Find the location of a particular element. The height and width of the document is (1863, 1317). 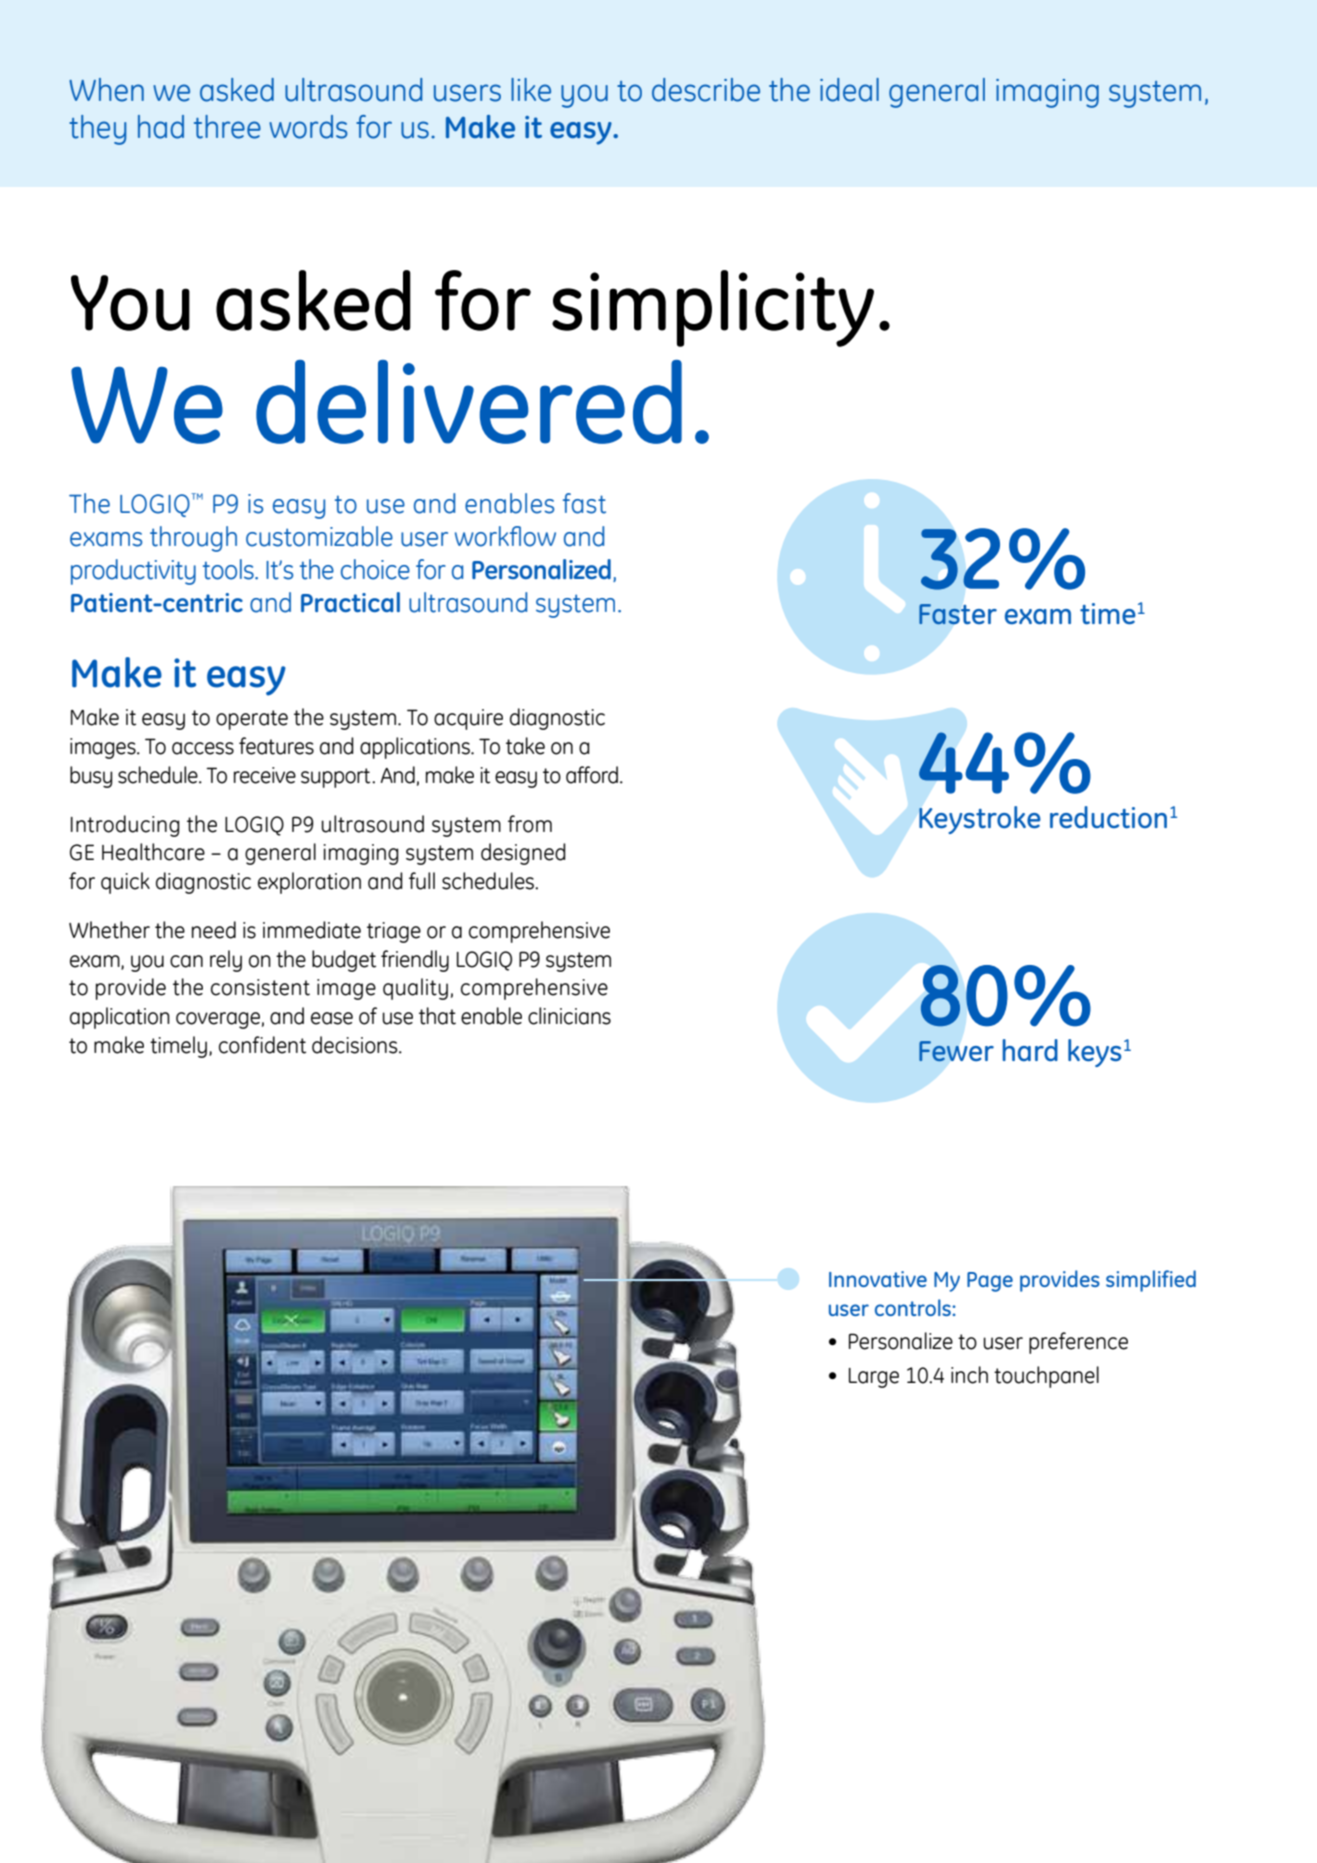

clinicians is located at coordinates (569, 1016).
